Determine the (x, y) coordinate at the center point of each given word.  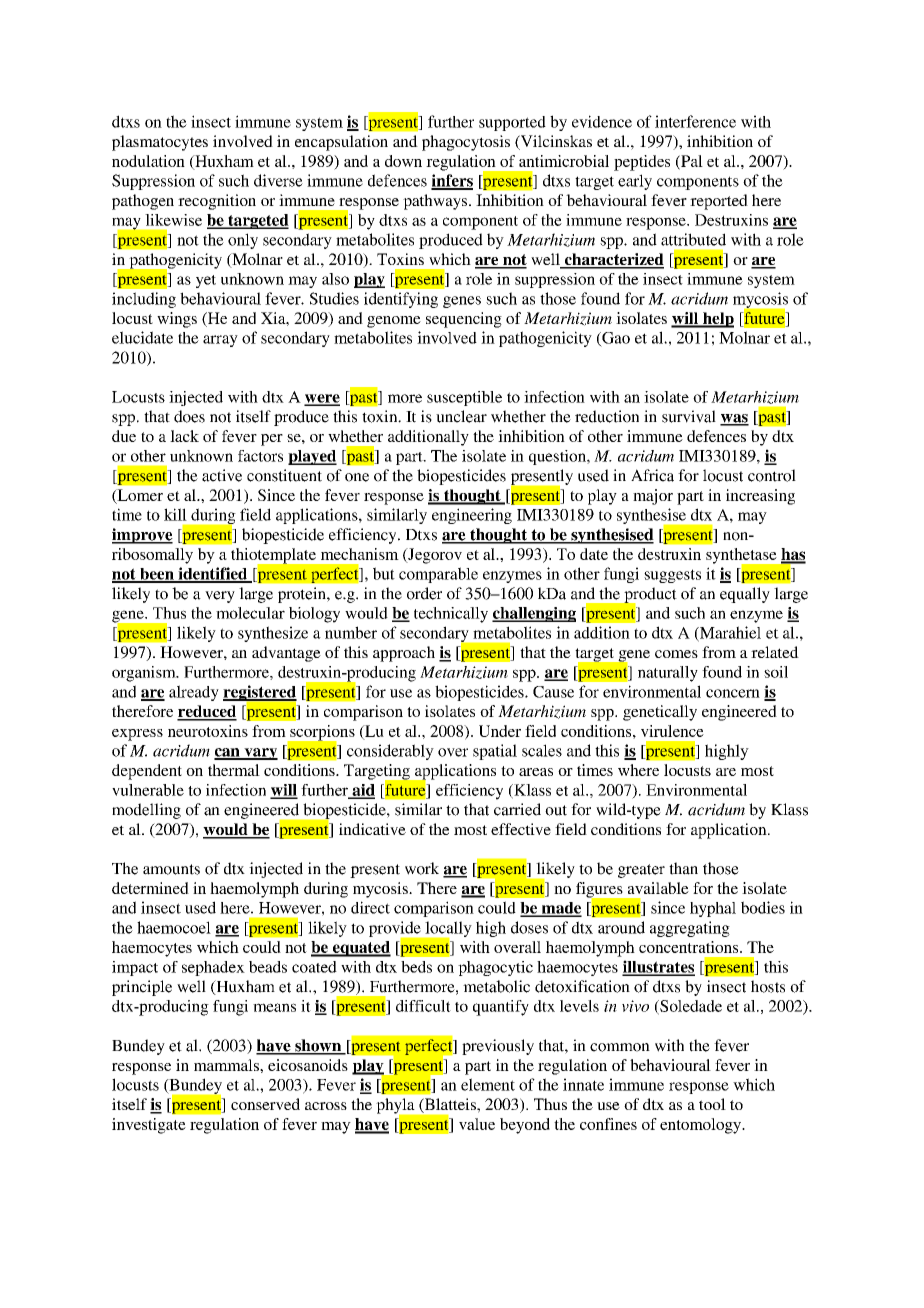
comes (676, 654)
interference (695, 121)
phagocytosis (466, 143)
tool (712, 1104)
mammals (227, 1065)
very (220, 597)
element (488, 1084)
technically (451, 615)
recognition (217, 202)
